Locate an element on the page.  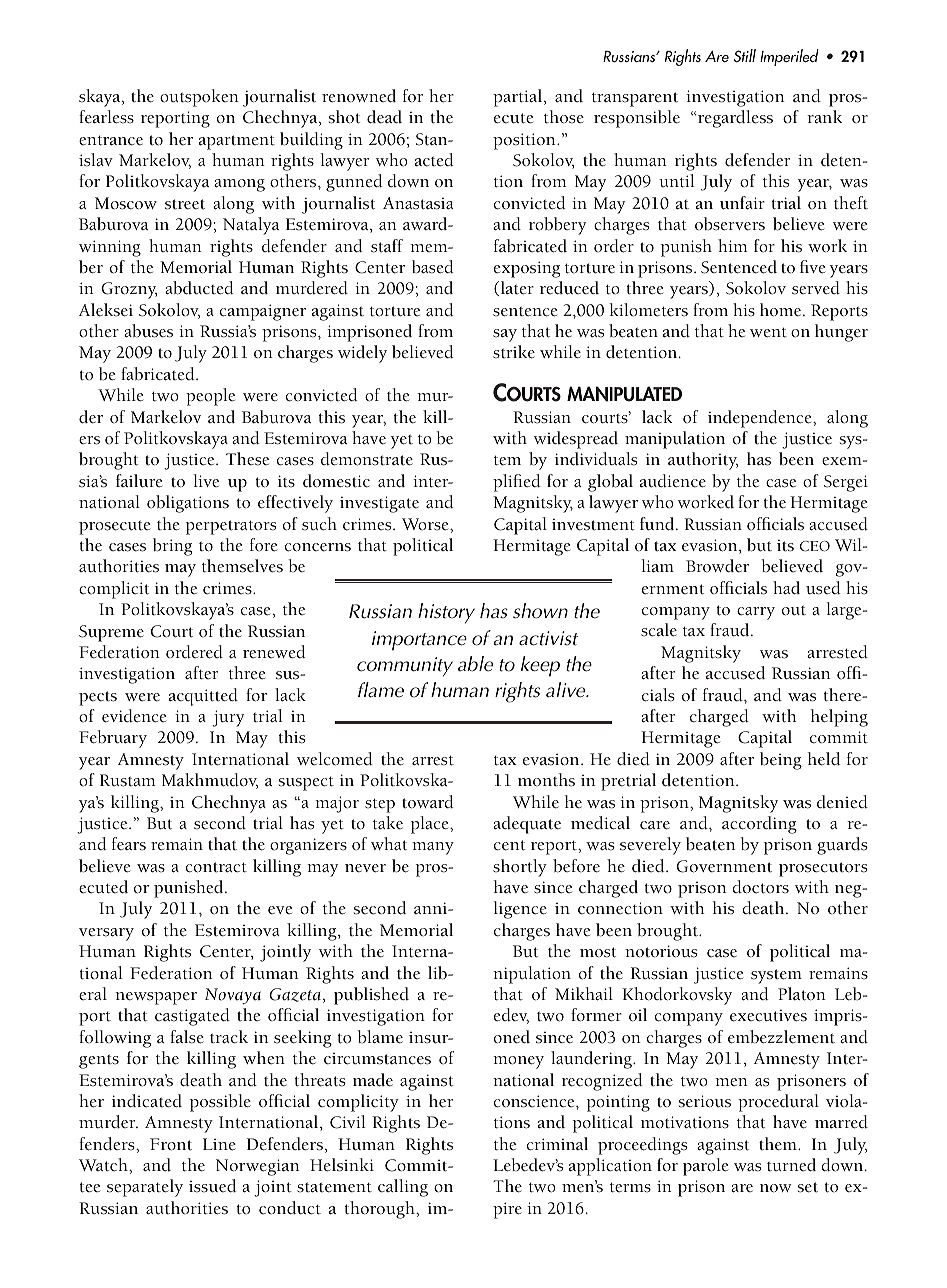
calling is located at coordinates (403, 1188).
